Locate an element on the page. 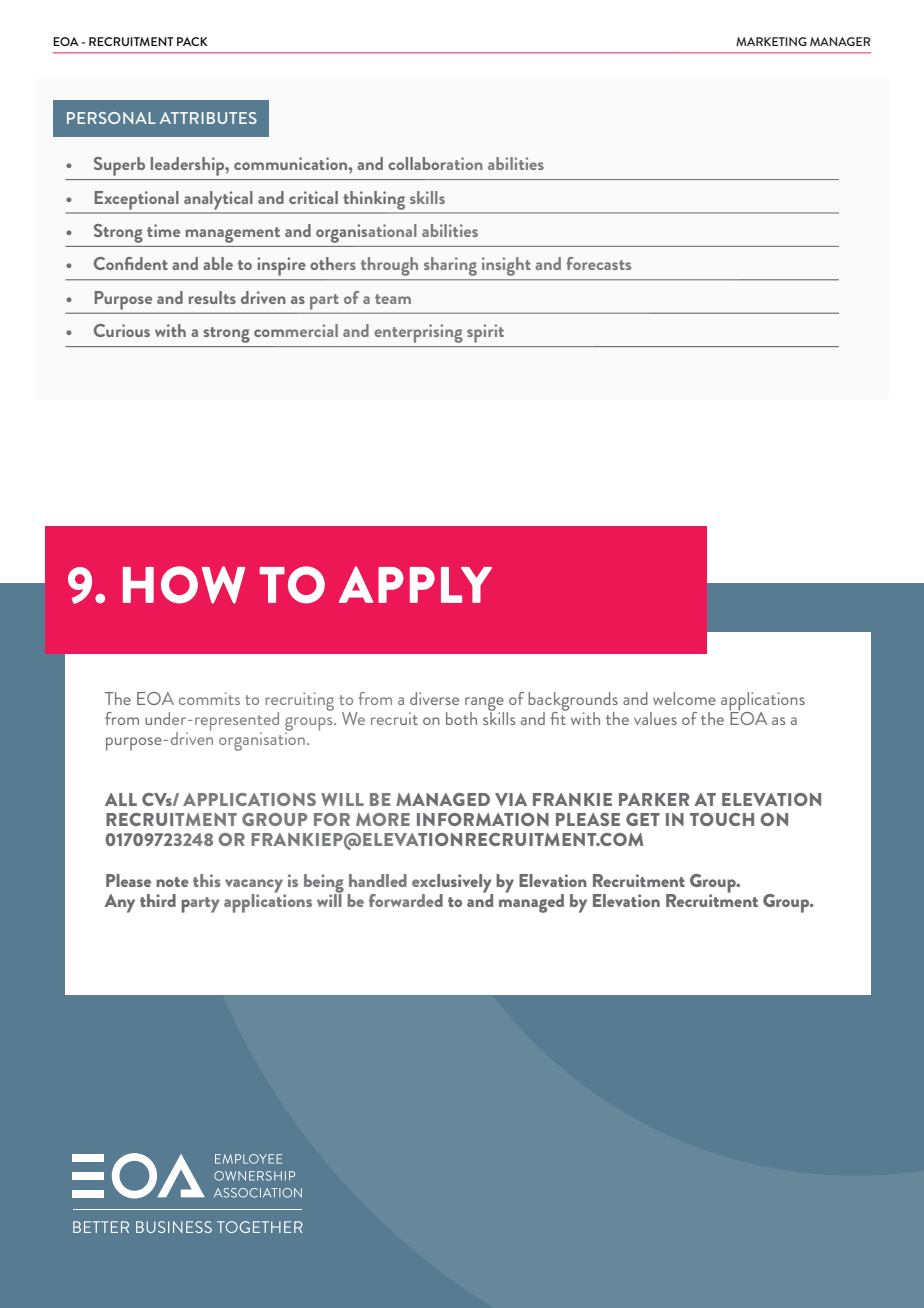  collaboration is located at coordinates (435, 163).
